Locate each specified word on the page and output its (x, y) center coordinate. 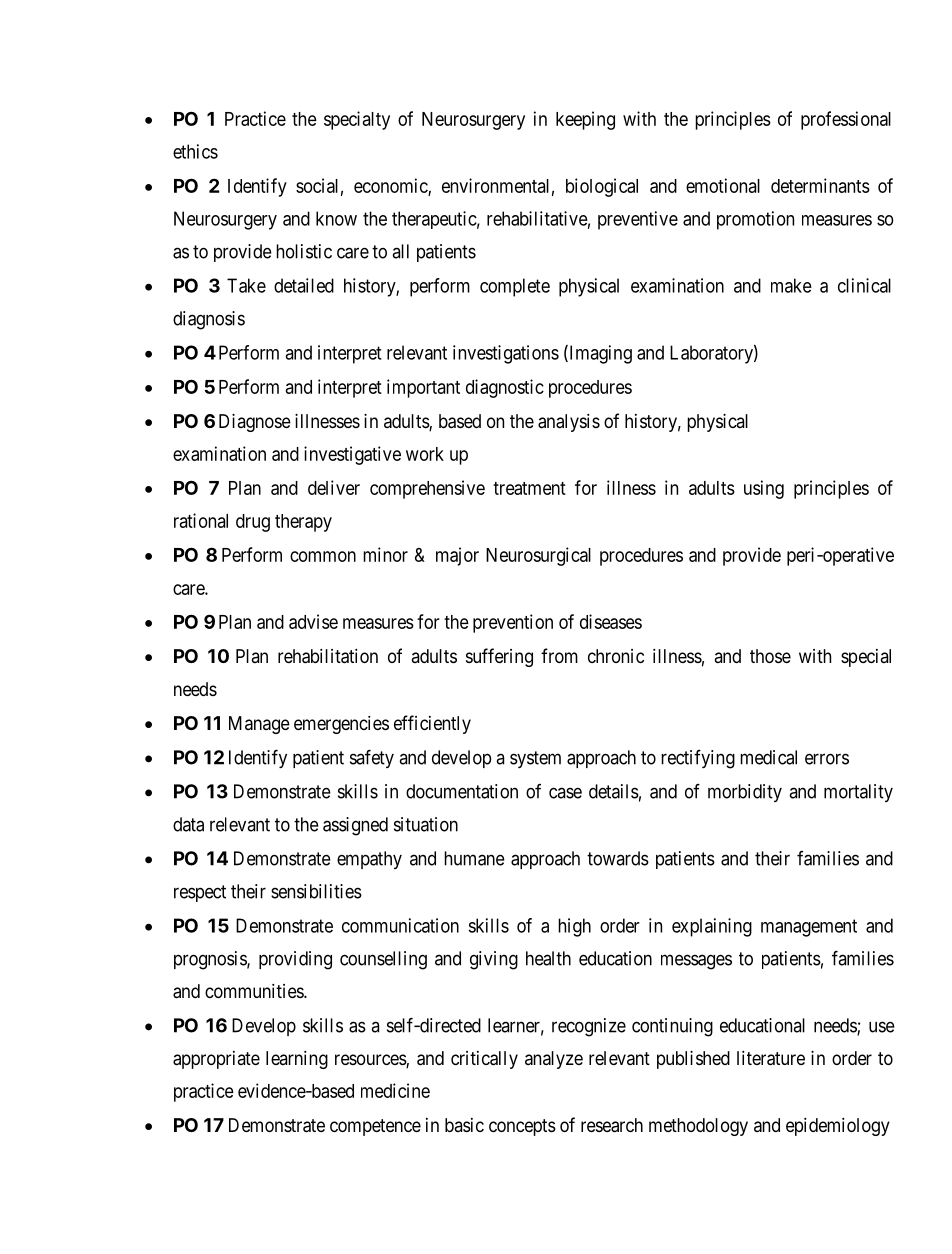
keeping (585, 120)
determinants (820, 185)
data (188, 824)
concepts (522, 1127)
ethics (195, 151)
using (764, 489)
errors (827, 759)
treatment (529, 488)
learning (297, 1060)
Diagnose (255, 423)
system (535, 759)
